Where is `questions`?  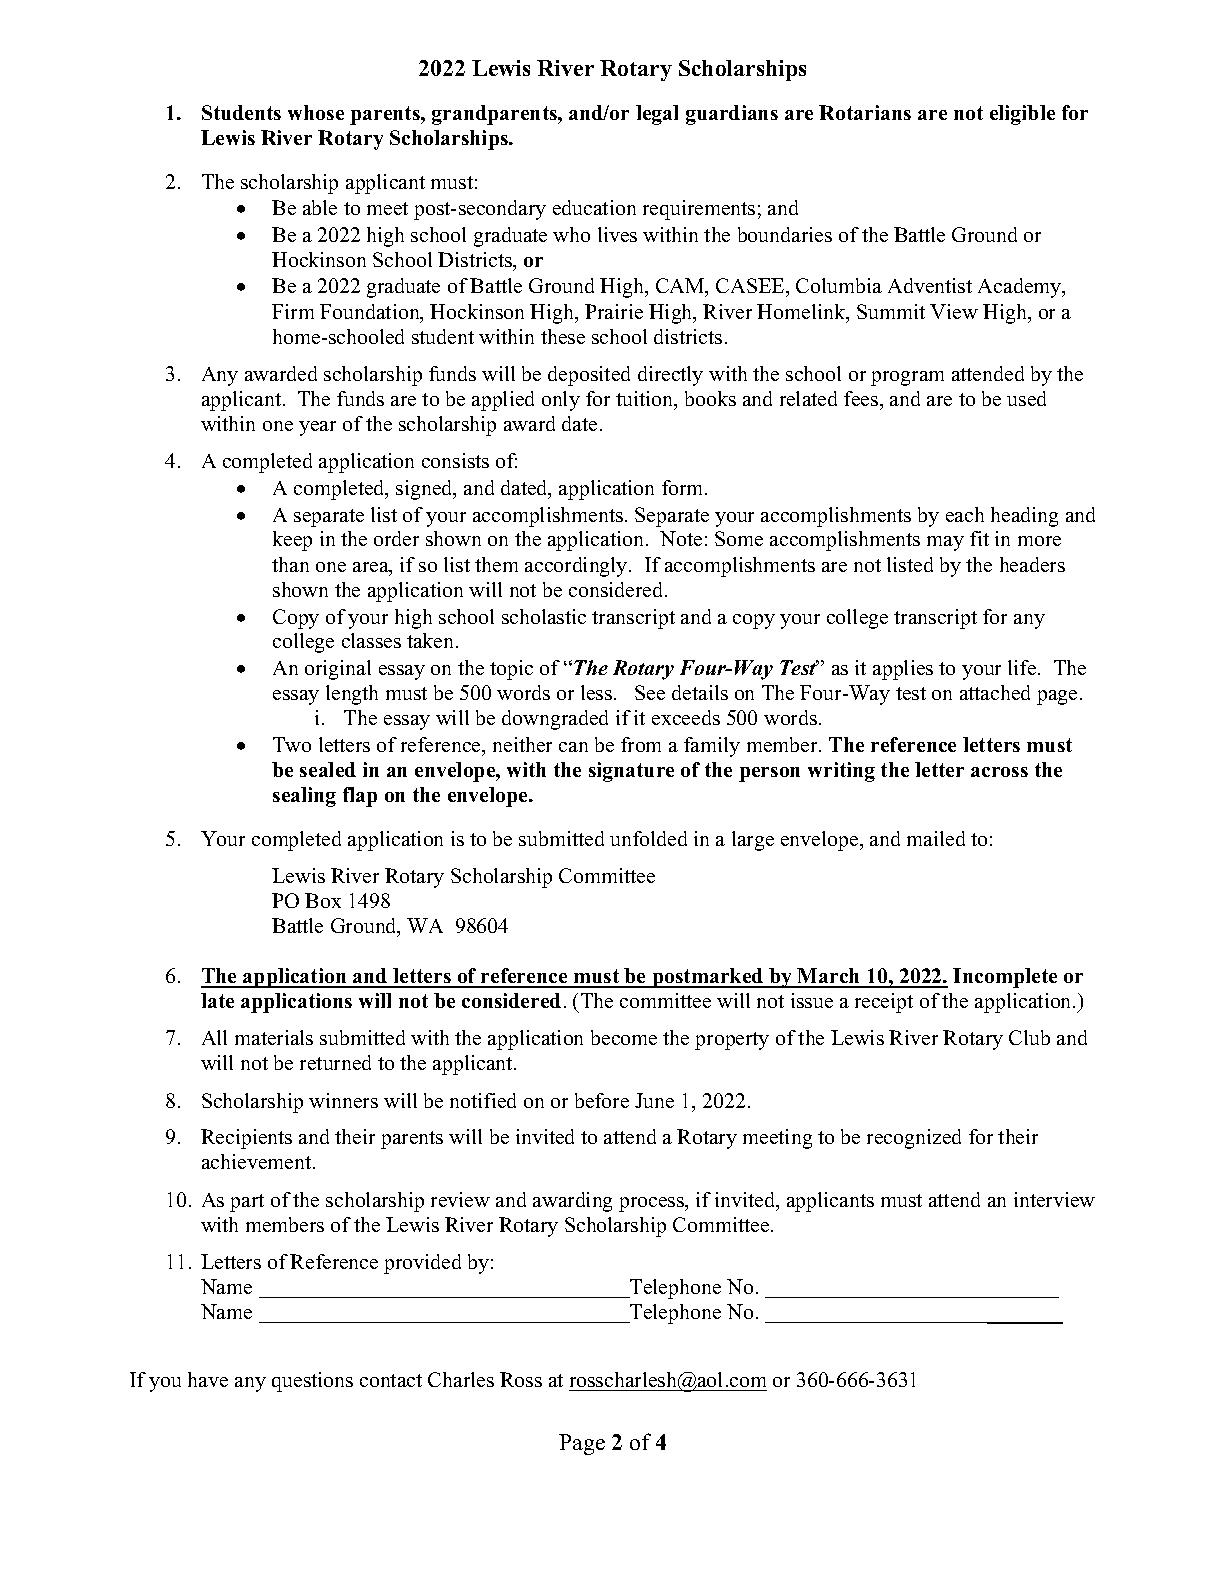
questions is located at coordinates (312, 1382).
